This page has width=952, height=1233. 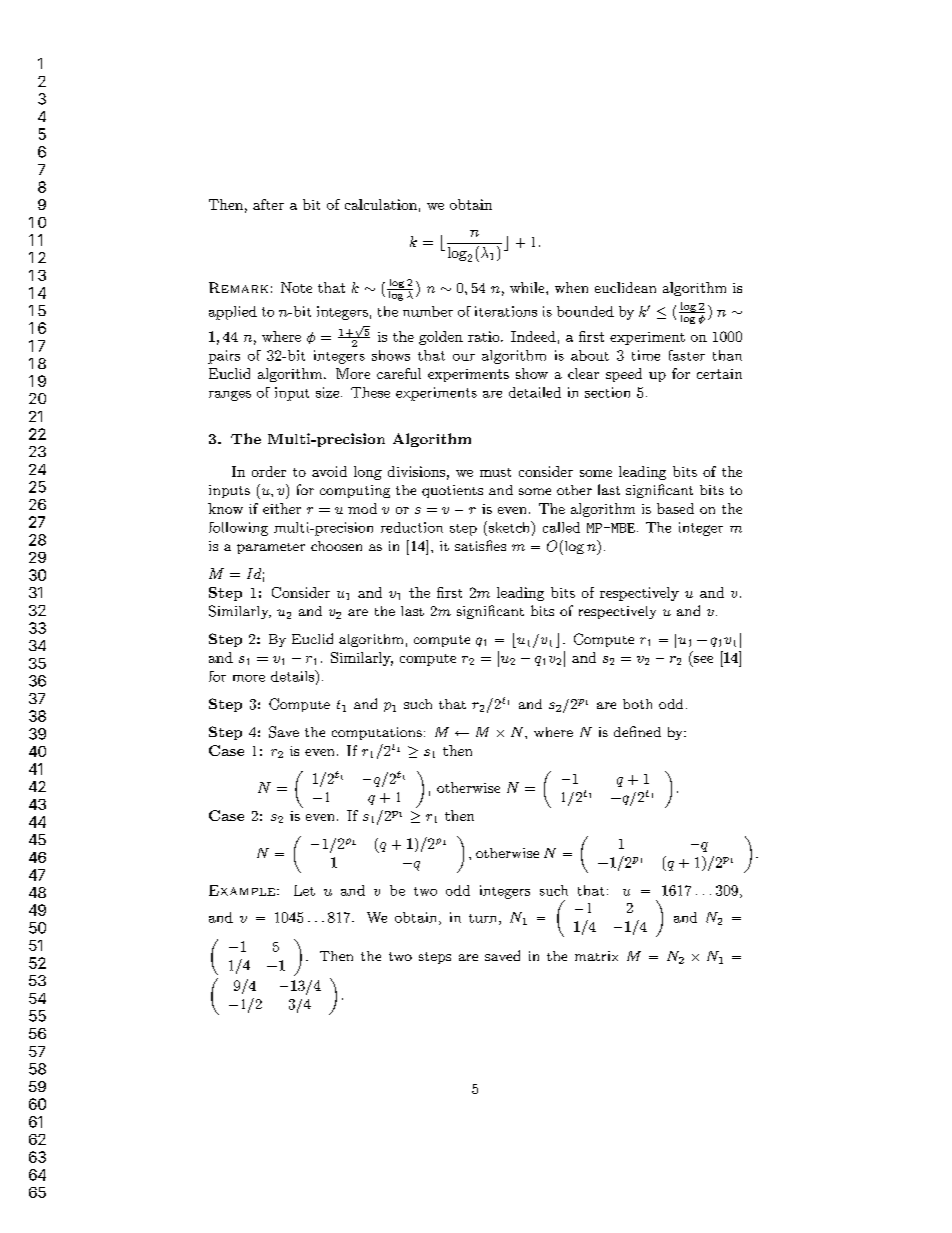 I want to click on Let, so click(x=304, y=890).
